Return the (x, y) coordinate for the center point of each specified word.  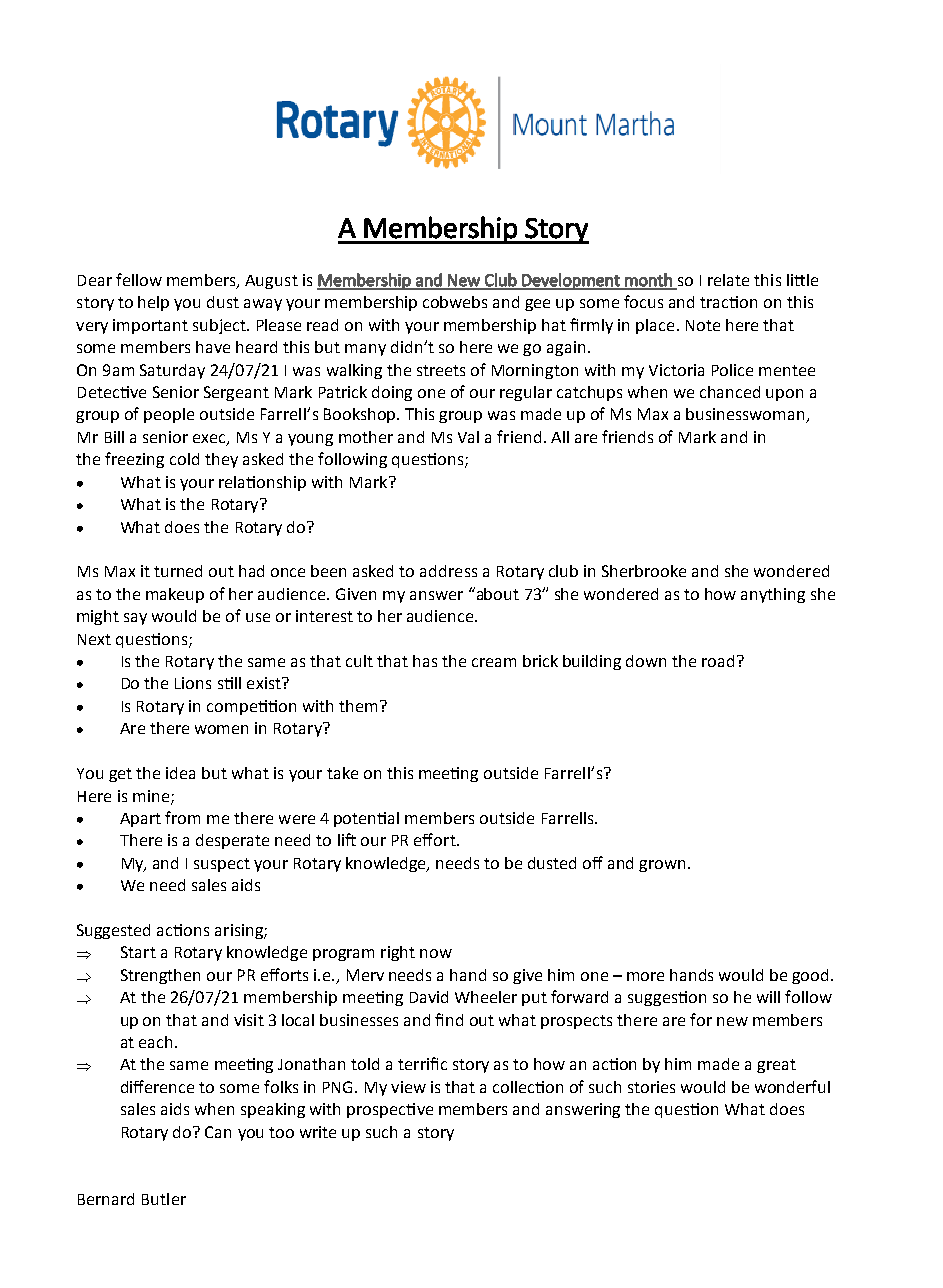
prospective (390, 1110)
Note (703, 325)
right (398, 953)
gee (537, 305)
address (448, 571)
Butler (164, 1199)
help (153, 303)
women (221, 729)
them (358, 706)
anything (773, 595)
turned (178, 571)
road (718, 661)
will (768, 997)
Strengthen (160, 976)
